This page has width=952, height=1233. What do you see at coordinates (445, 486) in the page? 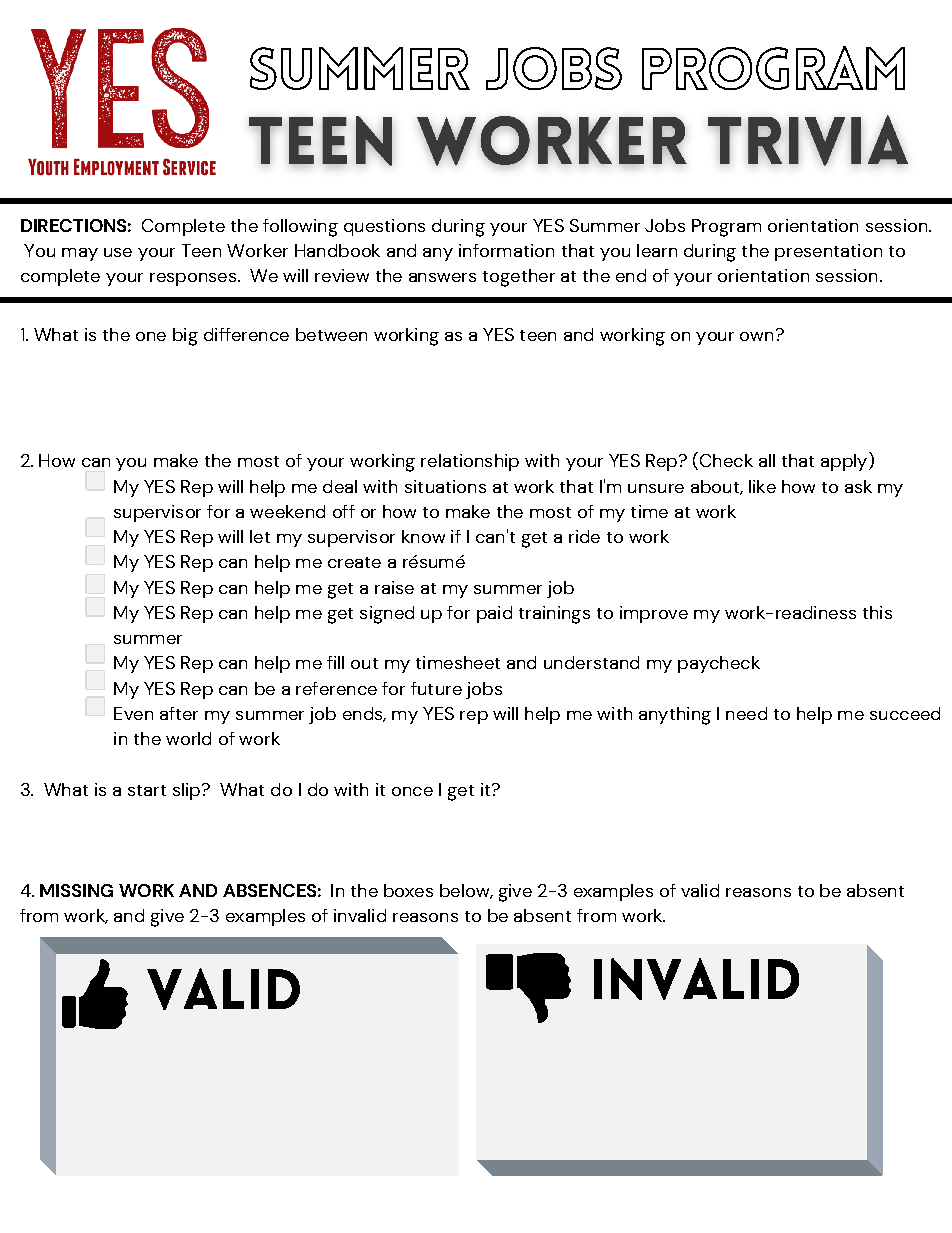
I see `situations` at bounding box center [445, 486].
